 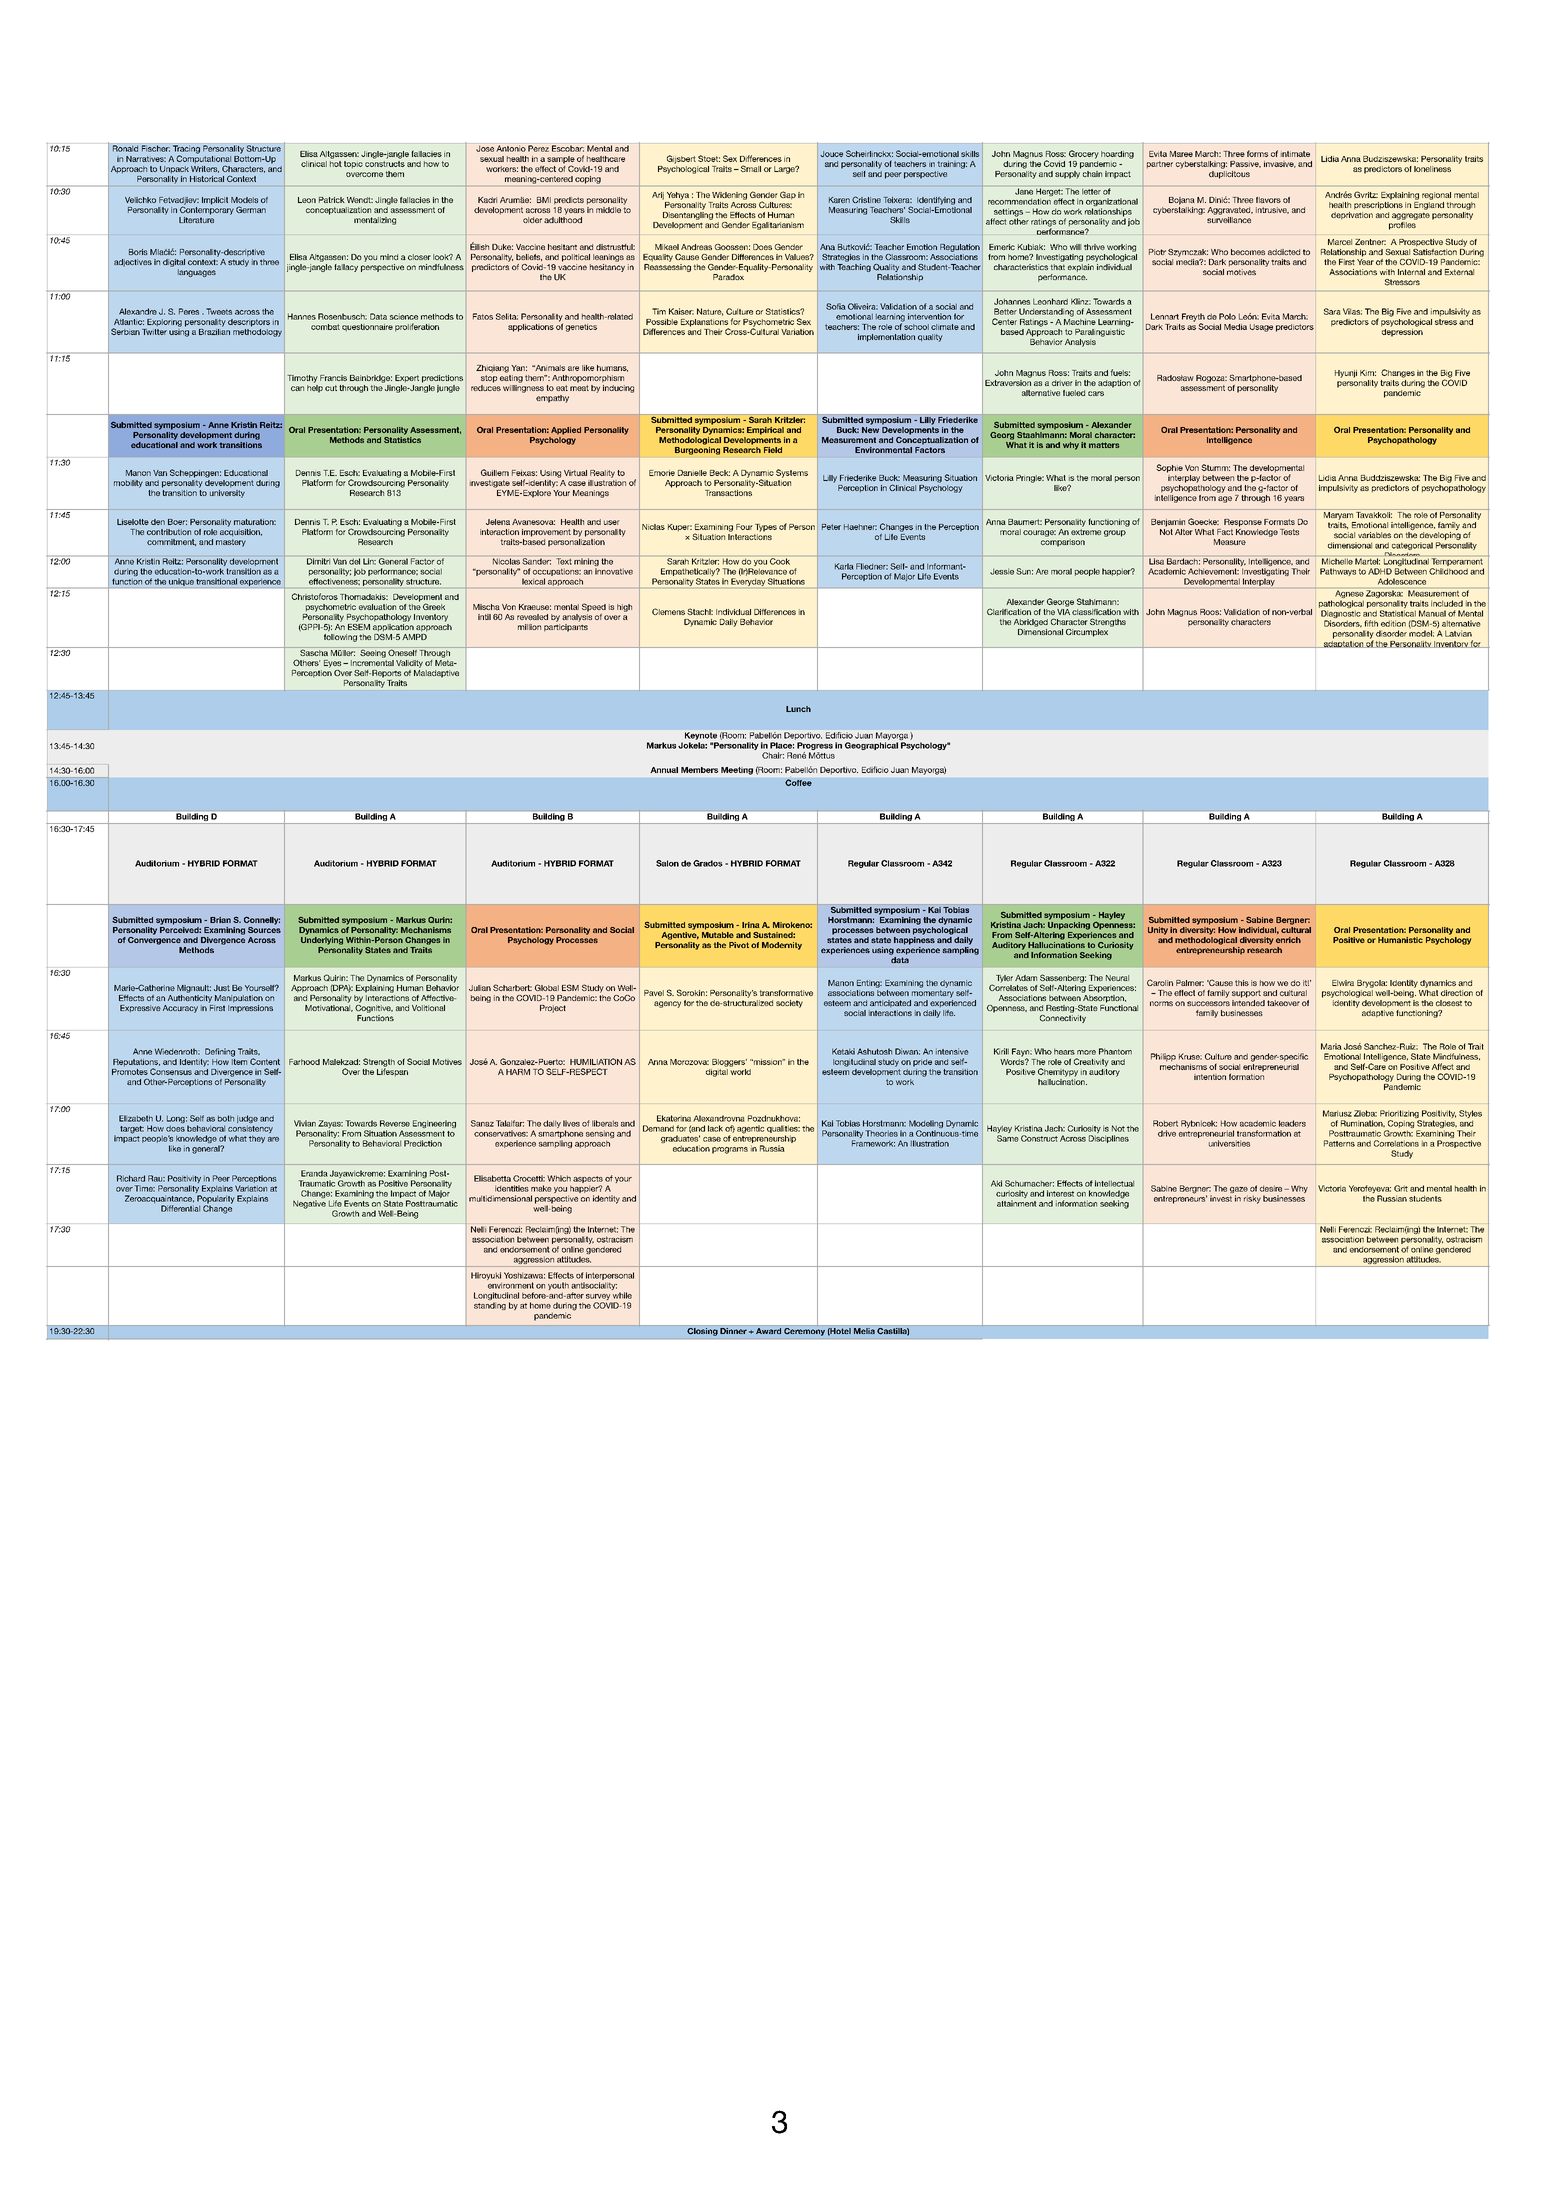 I want to click on invasive, so click(x=1280, y=164).
